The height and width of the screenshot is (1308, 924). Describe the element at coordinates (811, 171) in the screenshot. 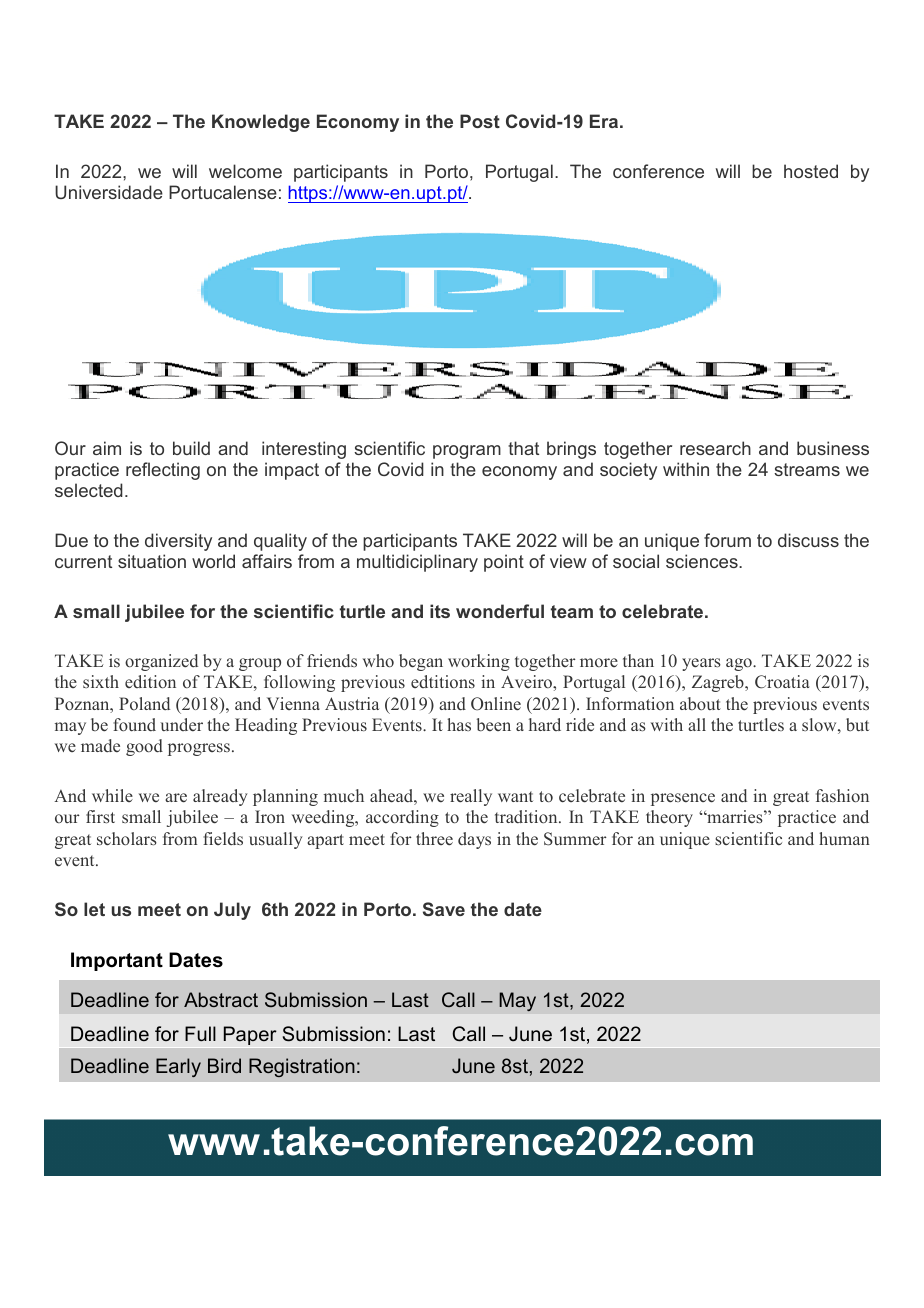

I see `hosted` at that location.
